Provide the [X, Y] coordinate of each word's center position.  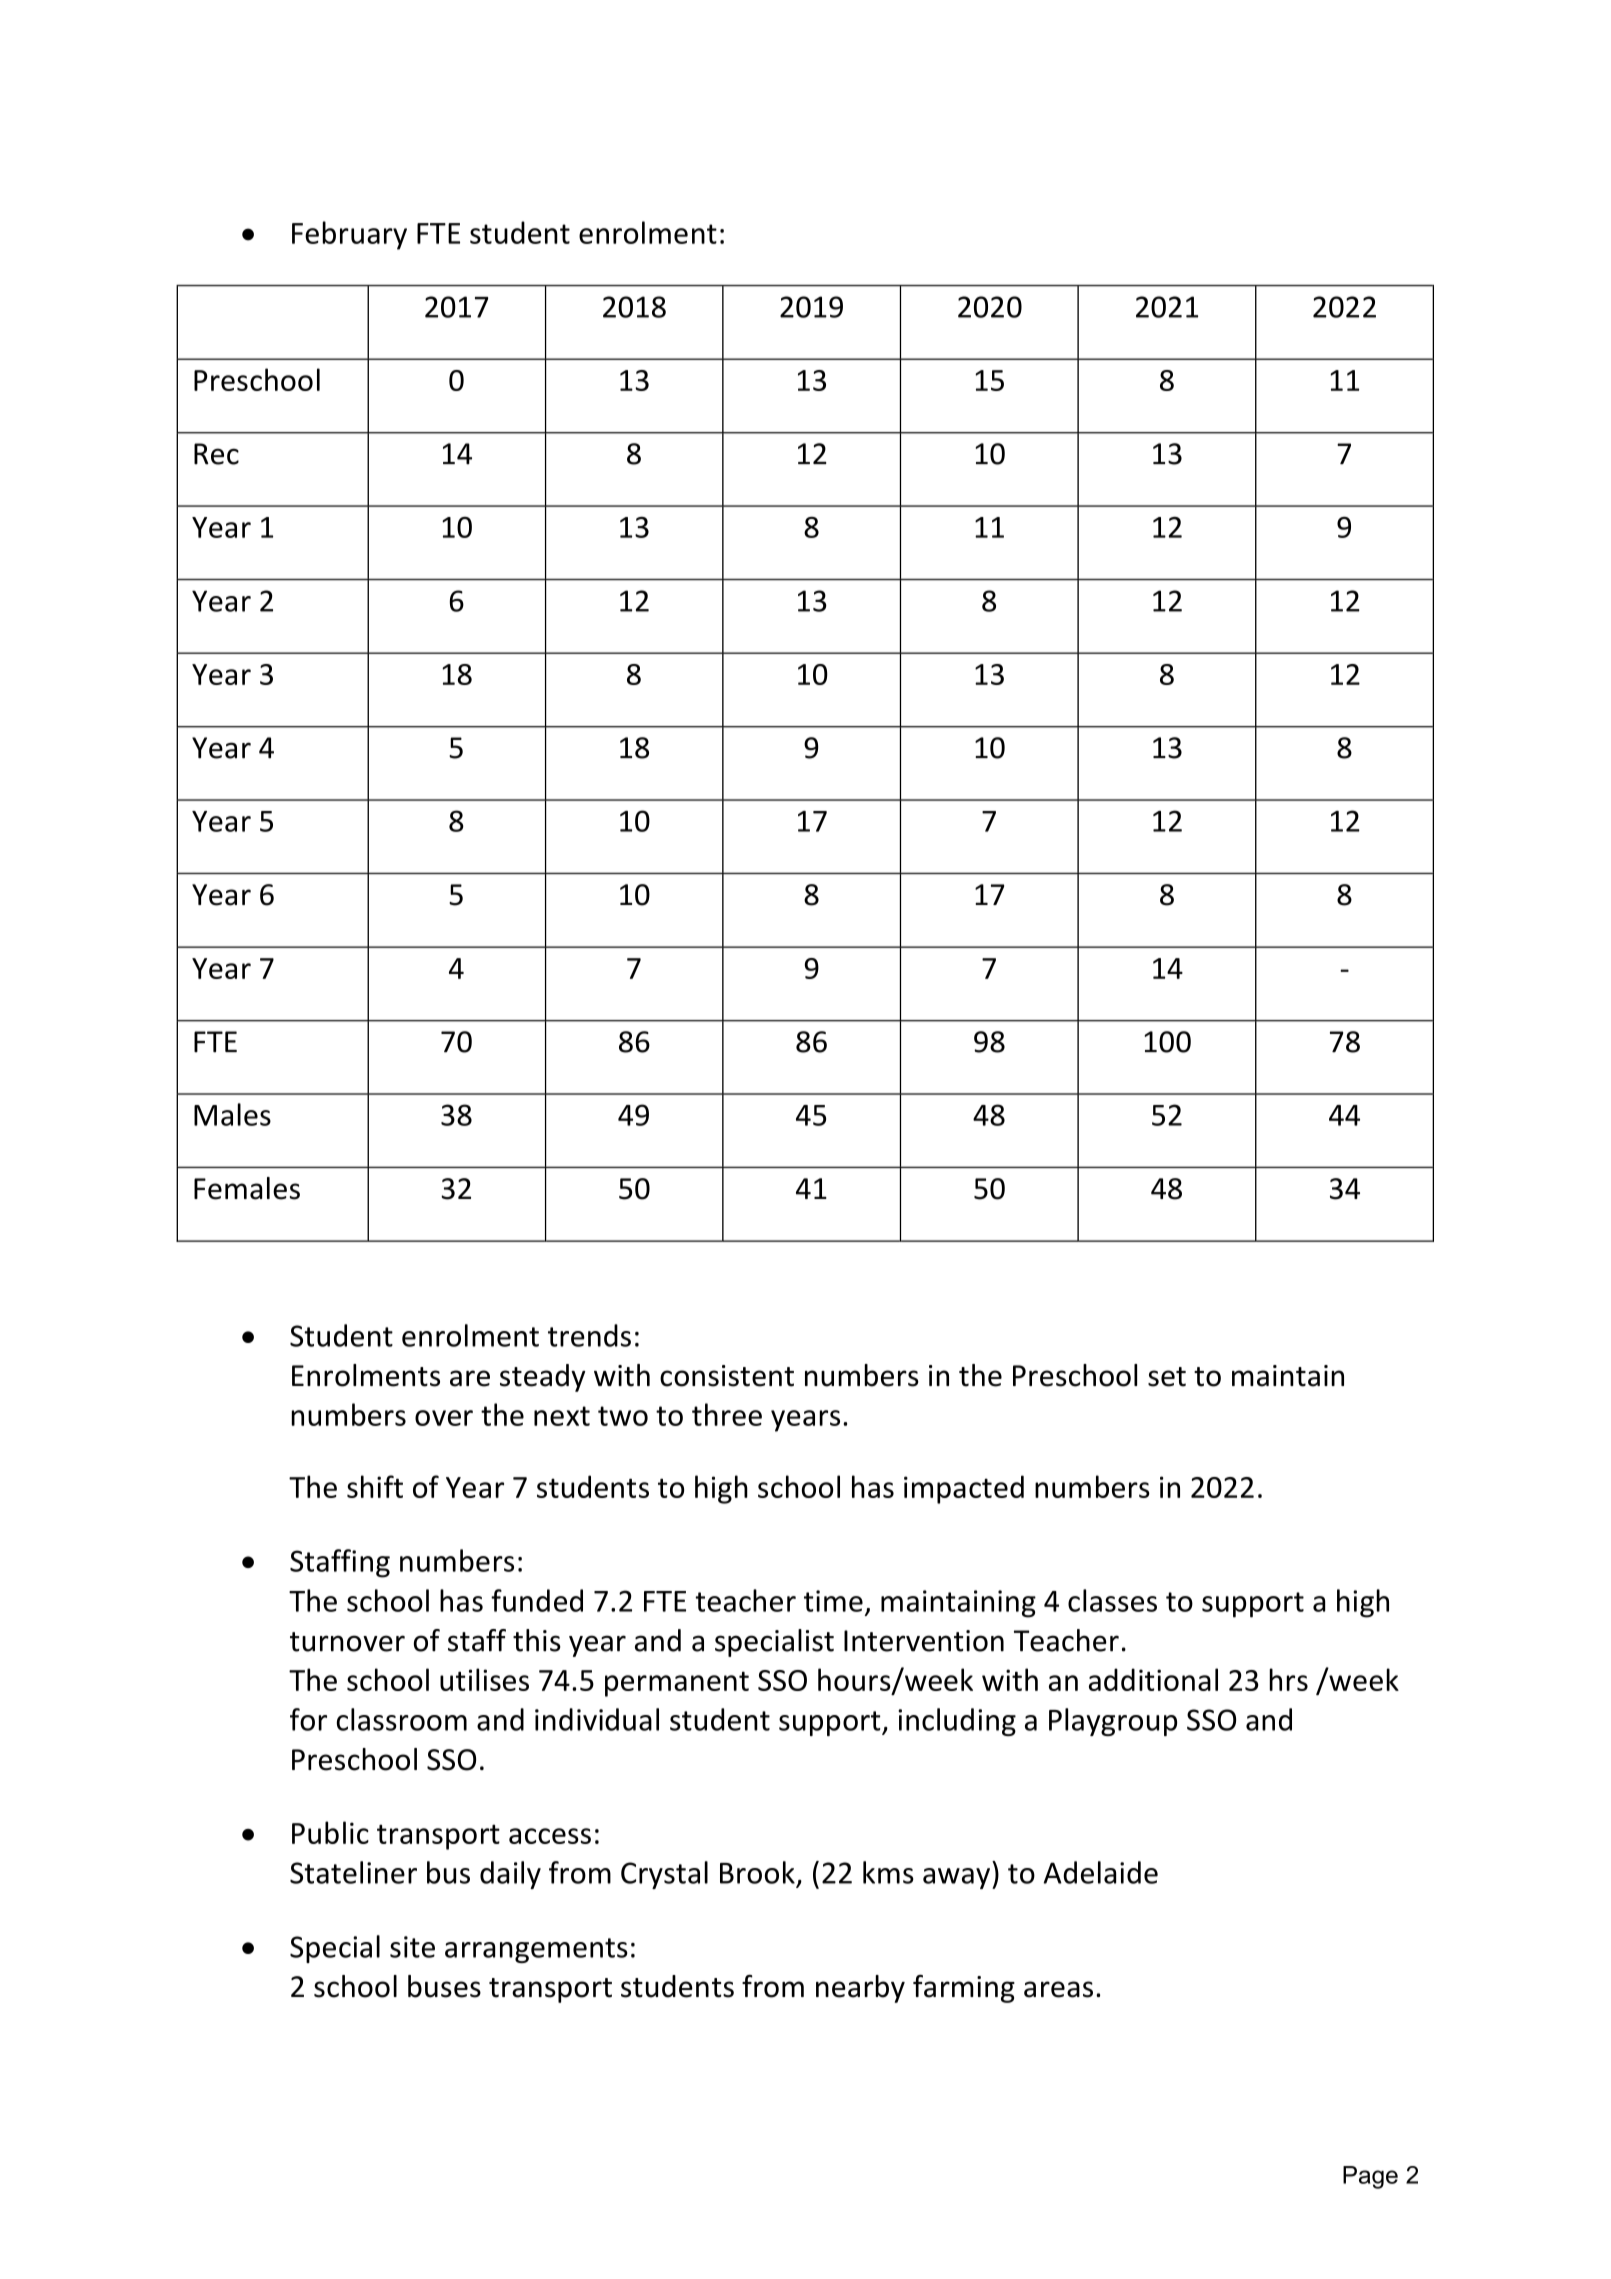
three [727, 1414]
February [349, 235]
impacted [964, 1489]
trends [589, 1335]
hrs [1288, 1679]
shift [375, 1486]
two [623, 1416]
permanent [677, 1684]
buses [444, 1986]
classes [1112, 1600]
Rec [216, 454]
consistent [727, 1376]
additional [1153, 1679]
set [1167, 1377]
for [308, 1719]
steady [543, 1378]
